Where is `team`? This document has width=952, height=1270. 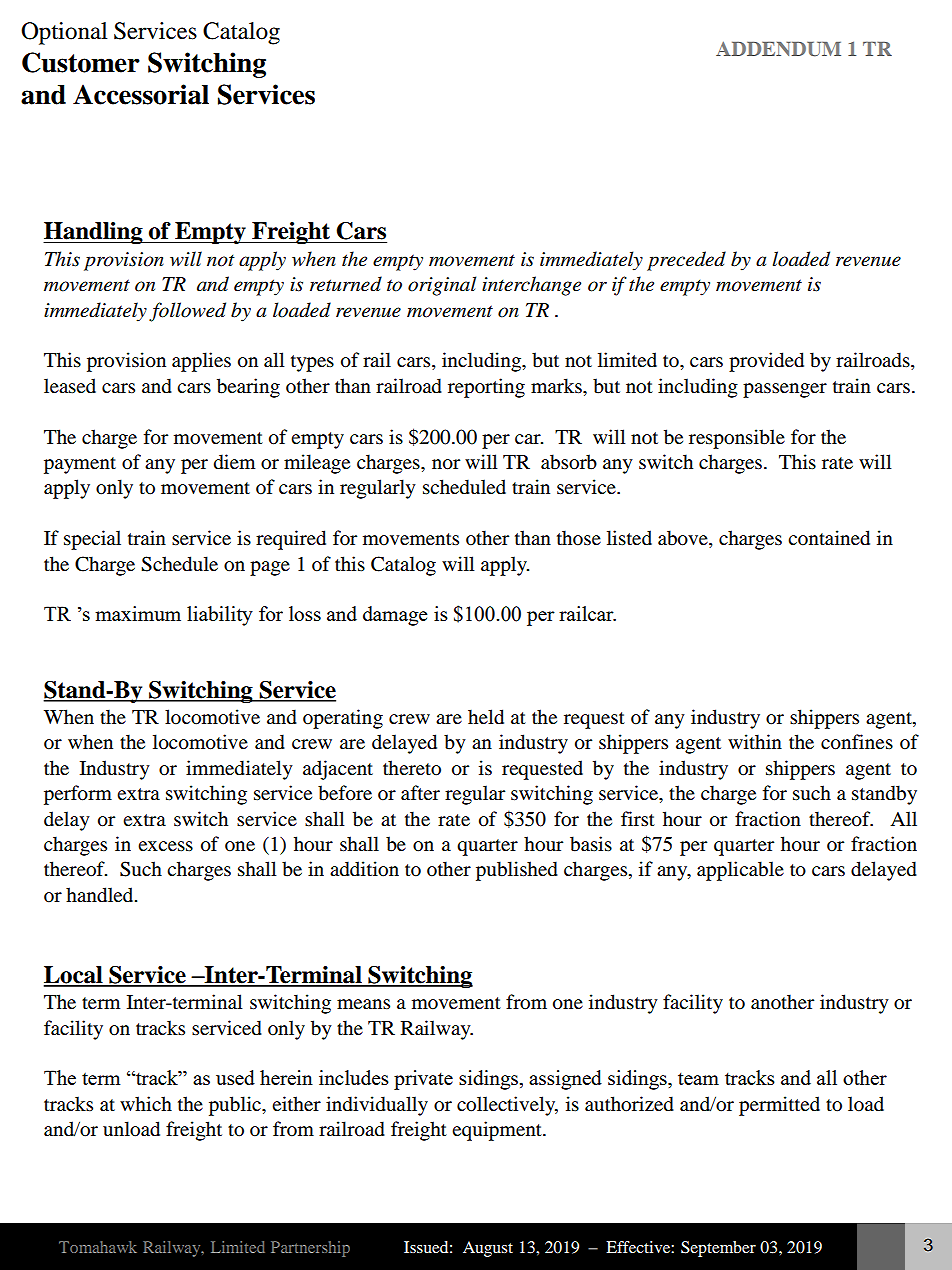 team is located at coordinates (698, 1079).
